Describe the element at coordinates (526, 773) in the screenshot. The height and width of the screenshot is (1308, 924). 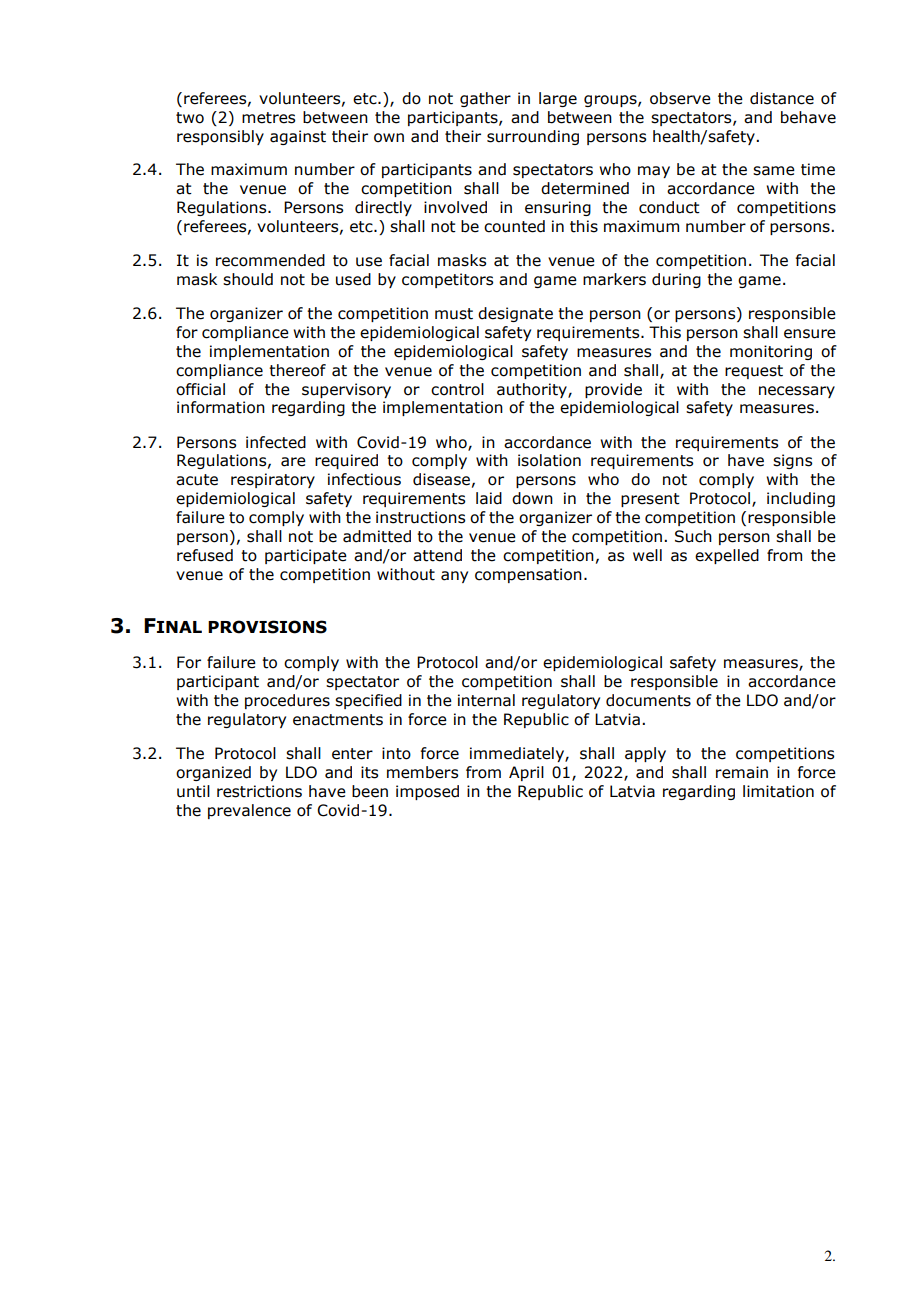
I see `April` at that location.
